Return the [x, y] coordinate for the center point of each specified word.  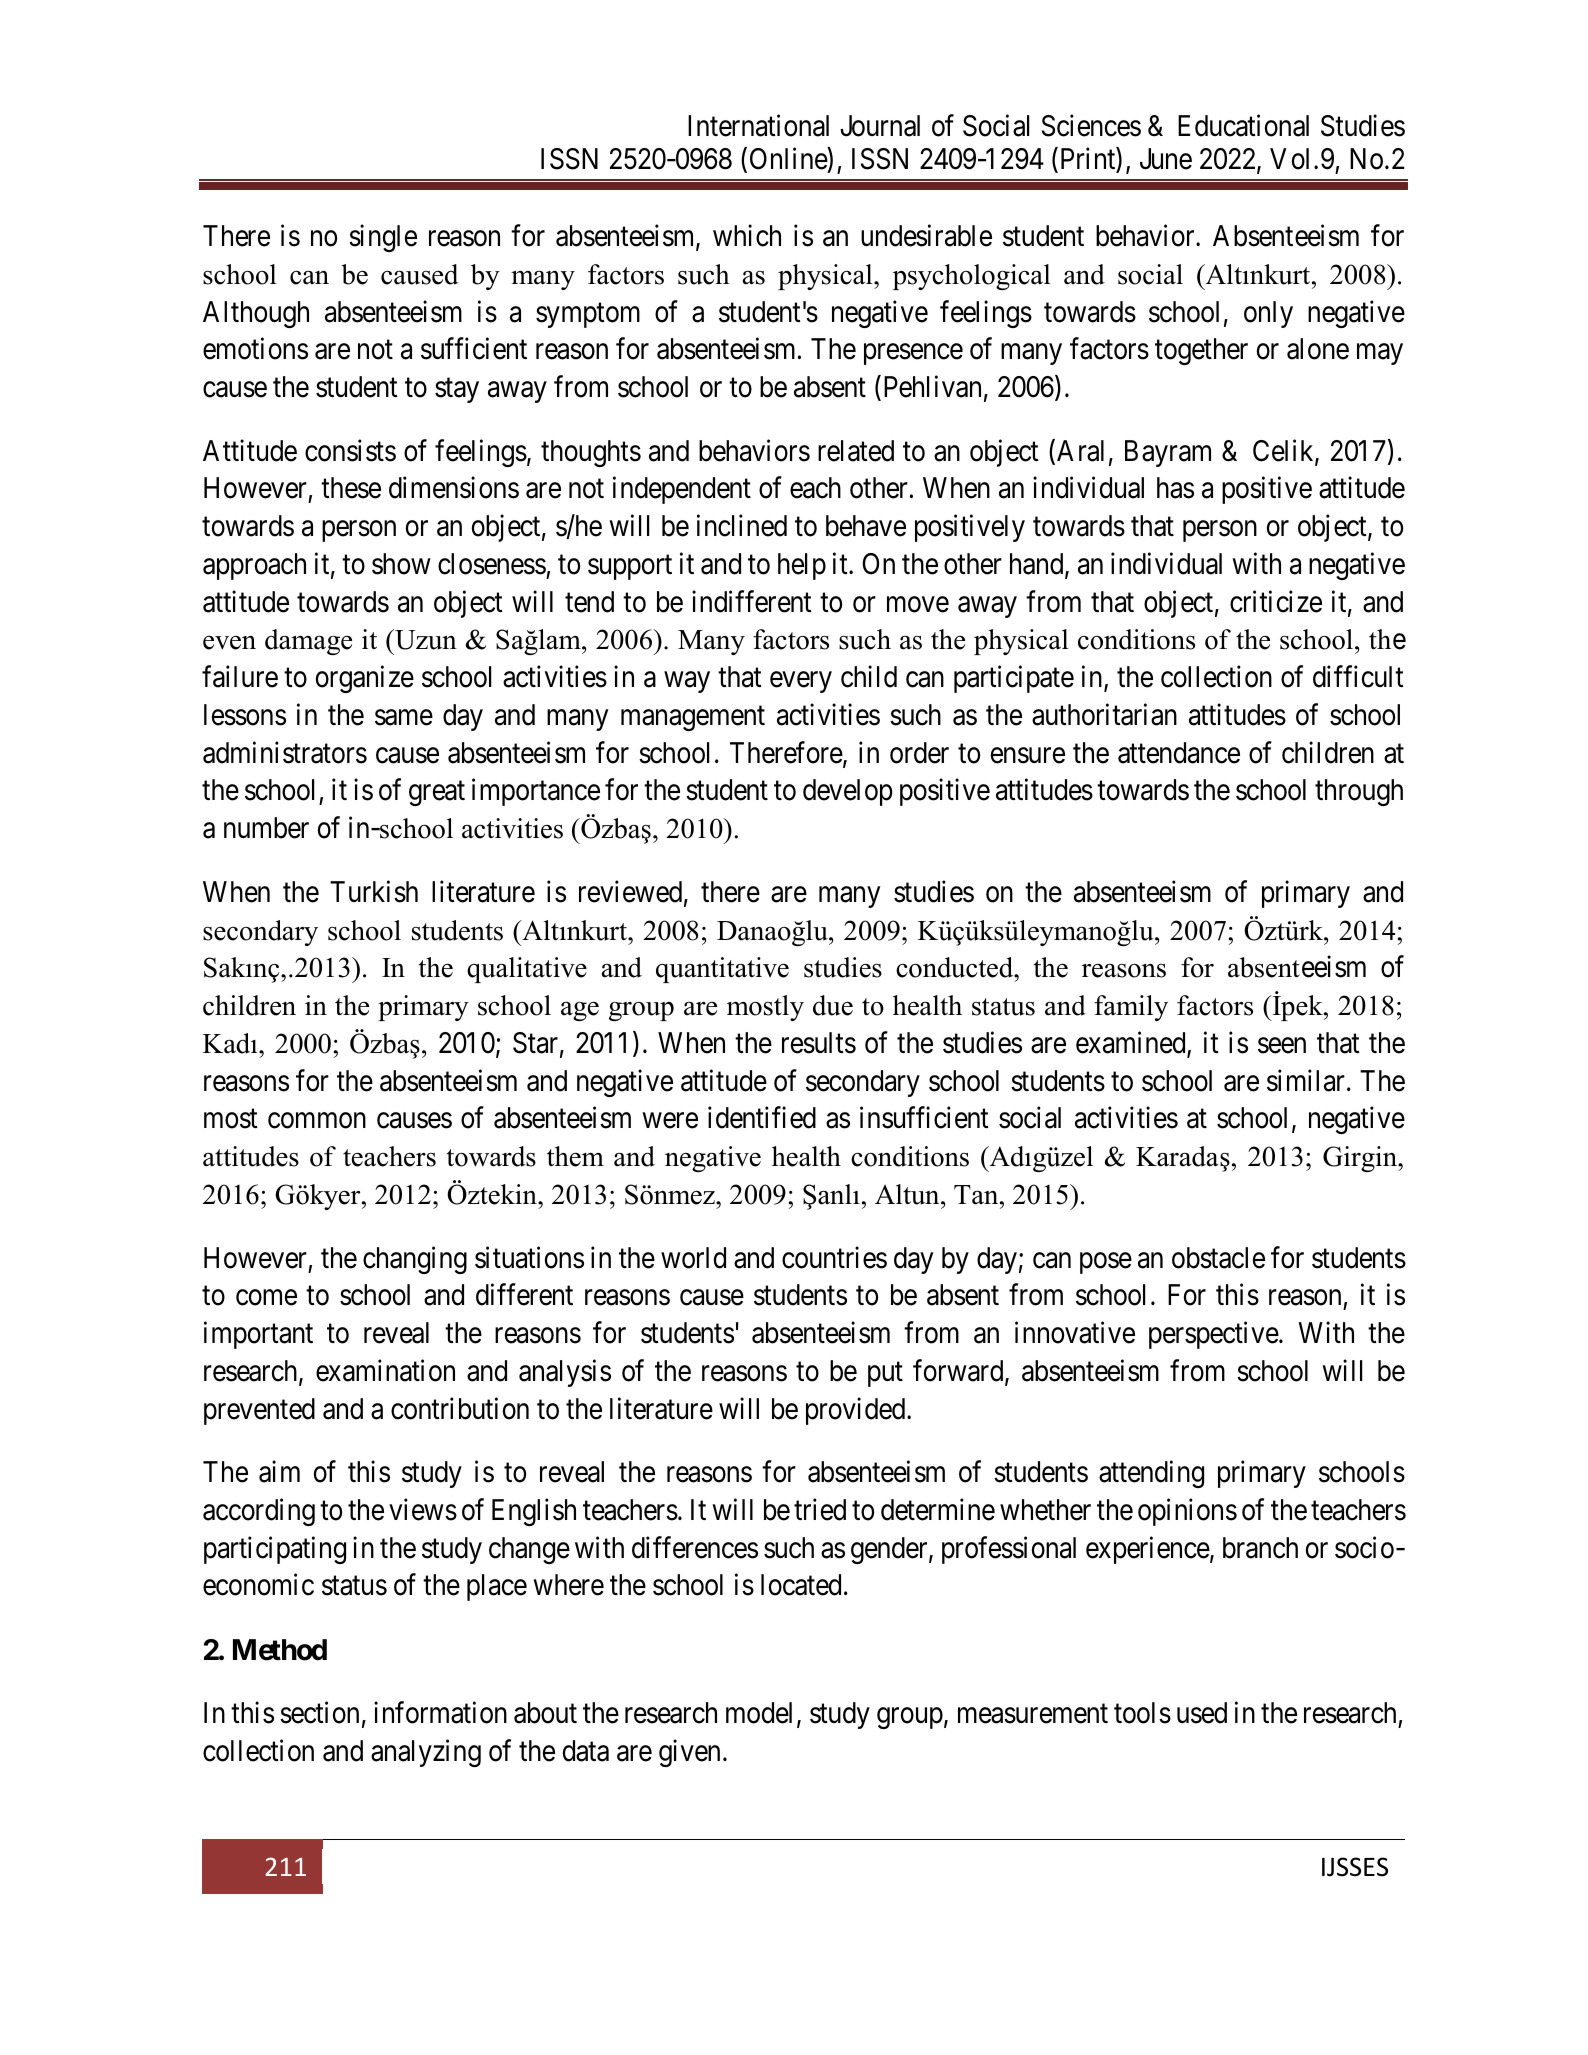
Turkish [374, 891]
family [1131, 1008]
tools [1142, 1713]
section [319, 1712]
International [758, 125]
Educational [1243, 125]
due [833, 1005]
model [759, 1713]
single [383, 238]
